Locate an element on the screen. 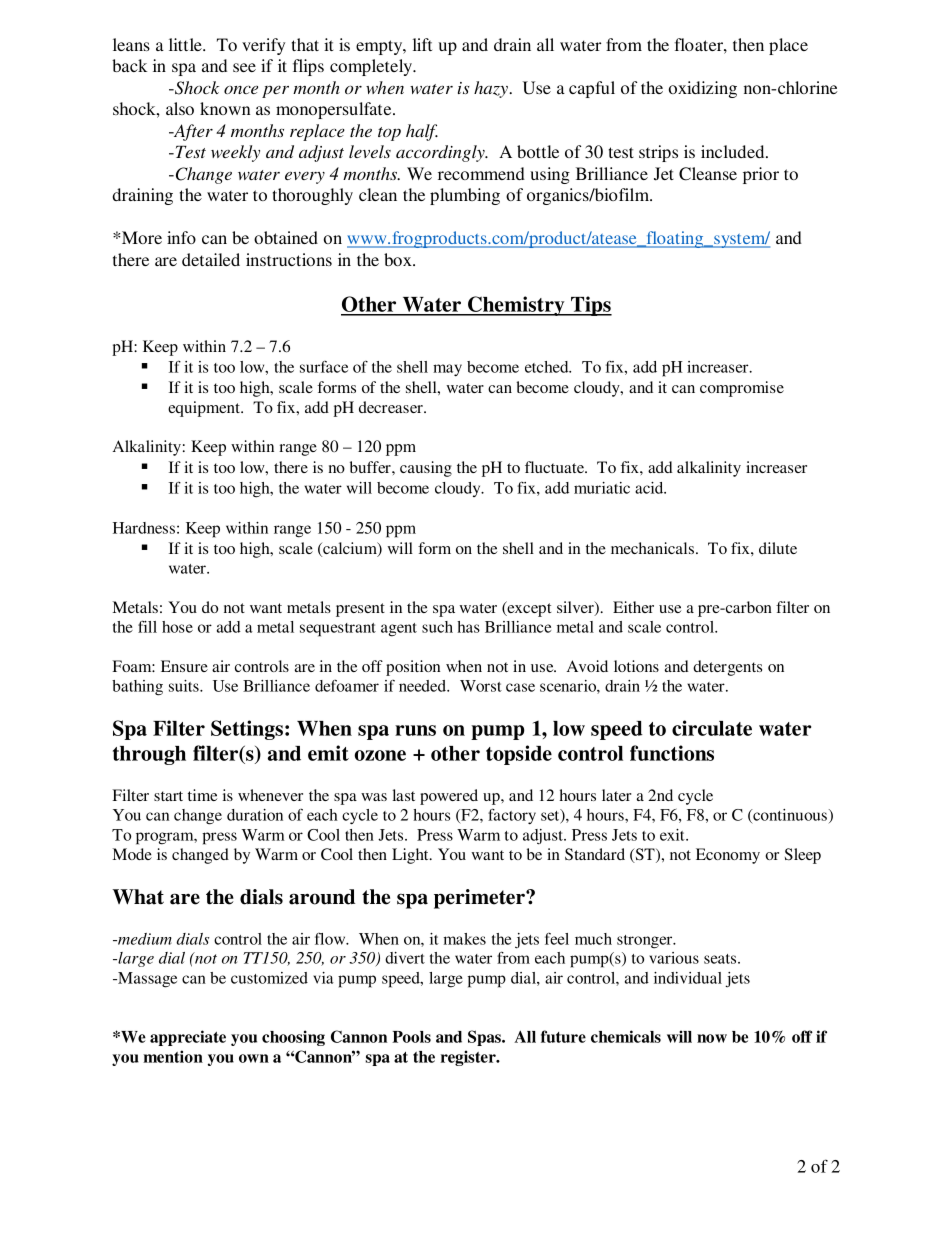  Spas is located at coordinates (485, 1038).
